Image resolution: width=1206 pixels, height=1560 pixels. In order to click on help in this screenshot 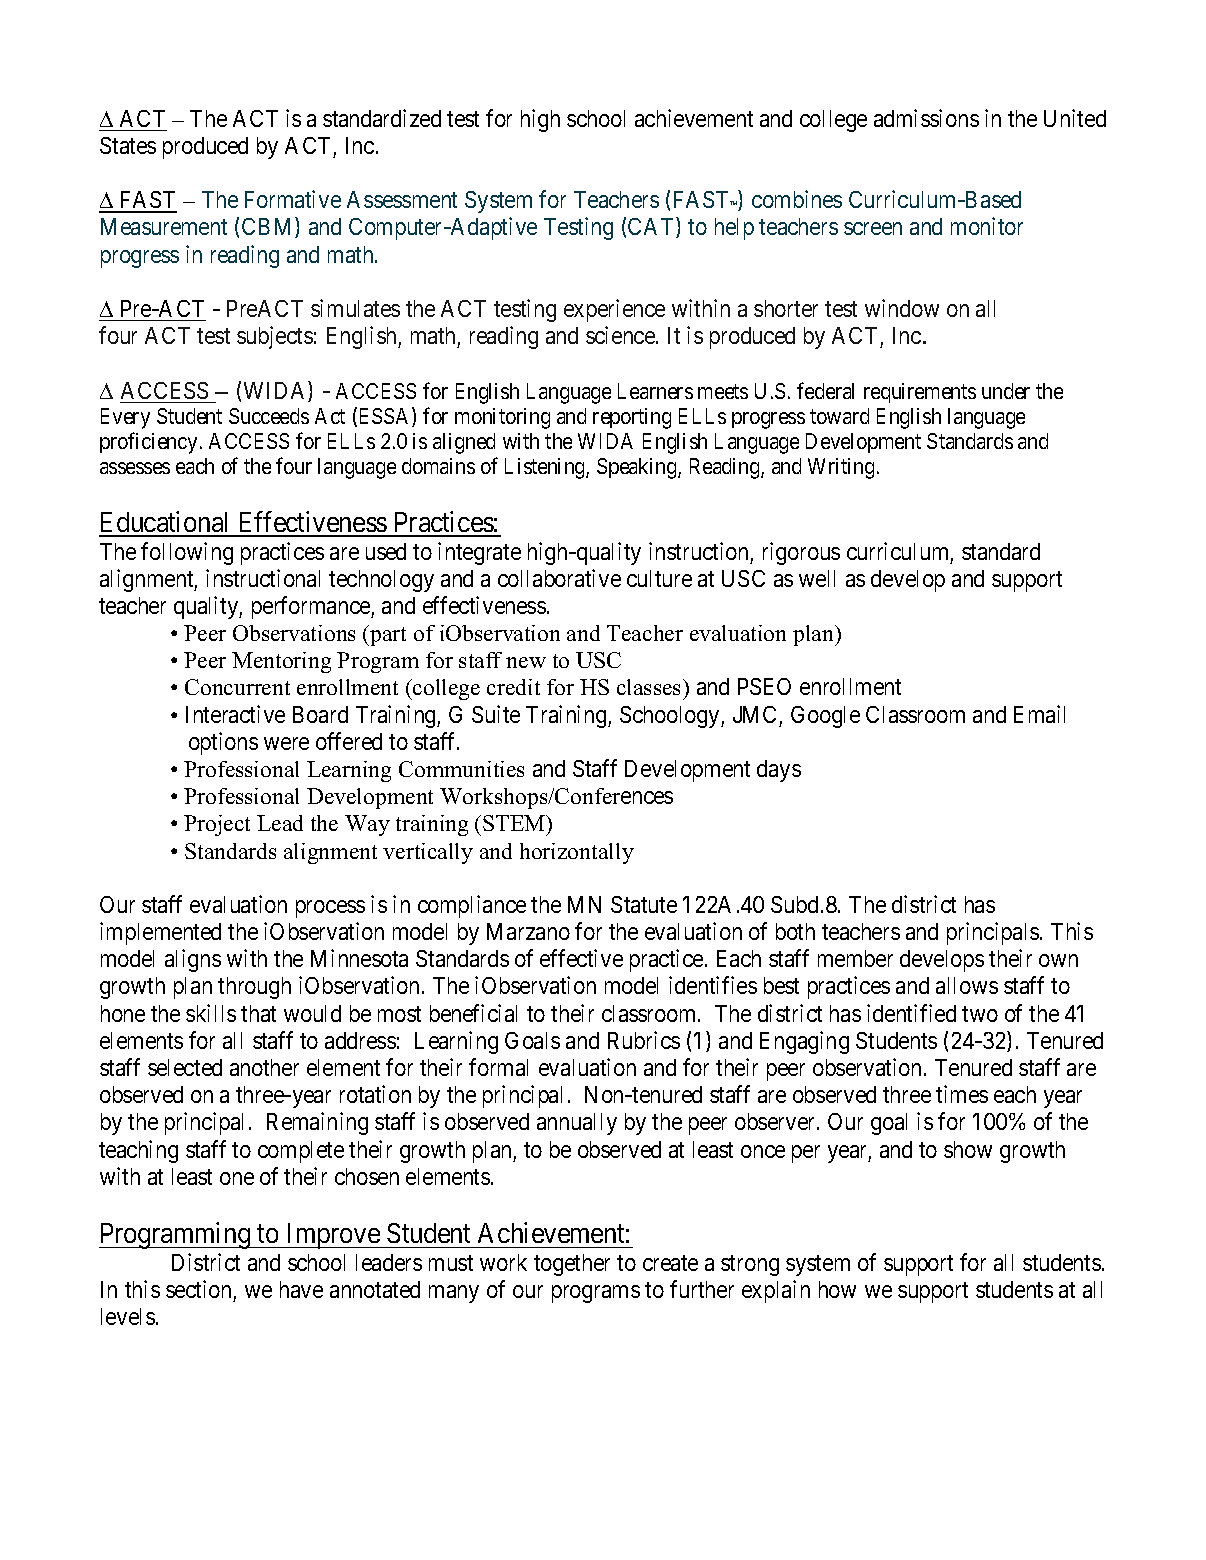, I will do `click(734, 229)`.
